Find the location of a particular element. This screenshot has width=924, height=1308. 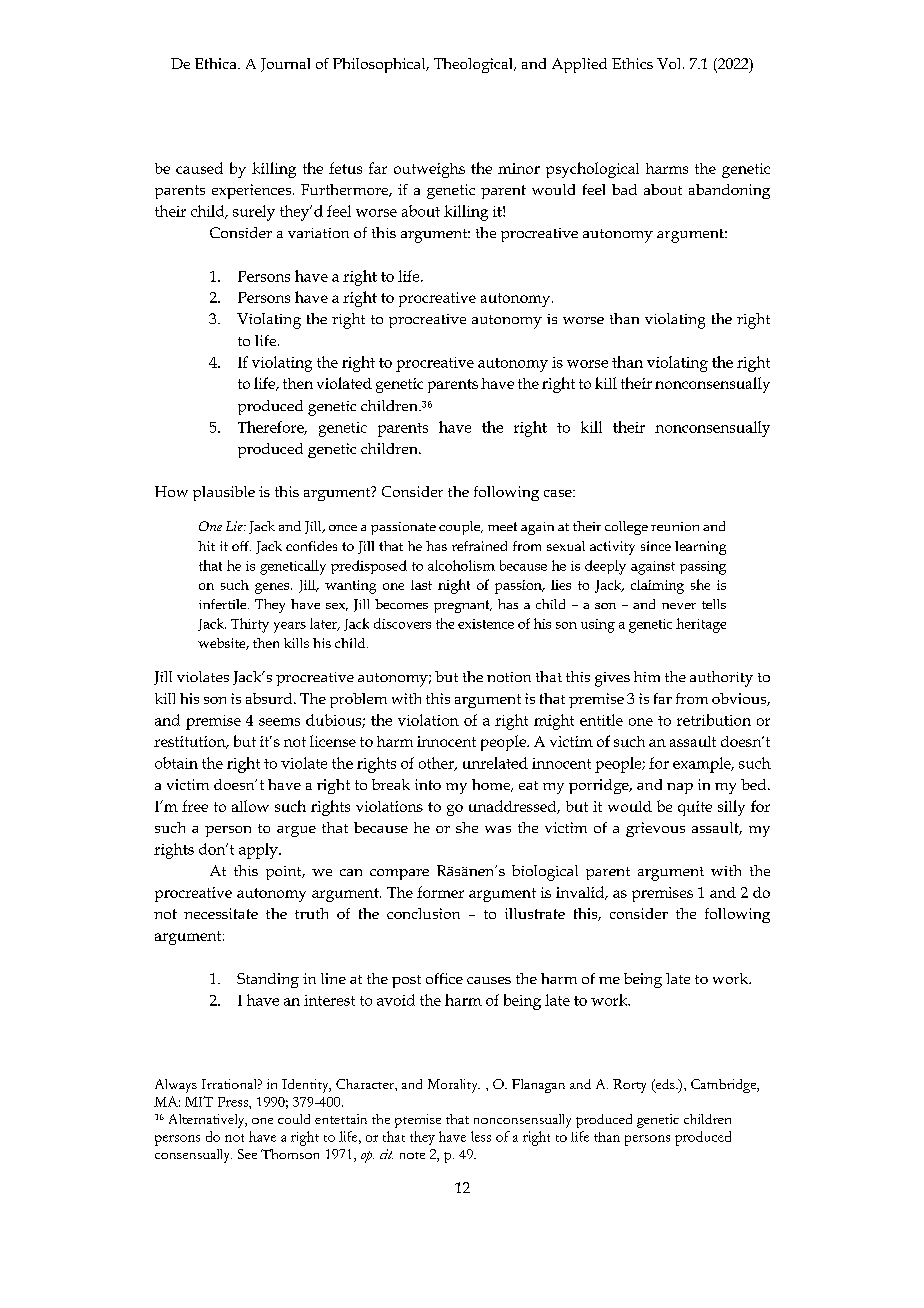

less is located at coordinates (481, 1136).
